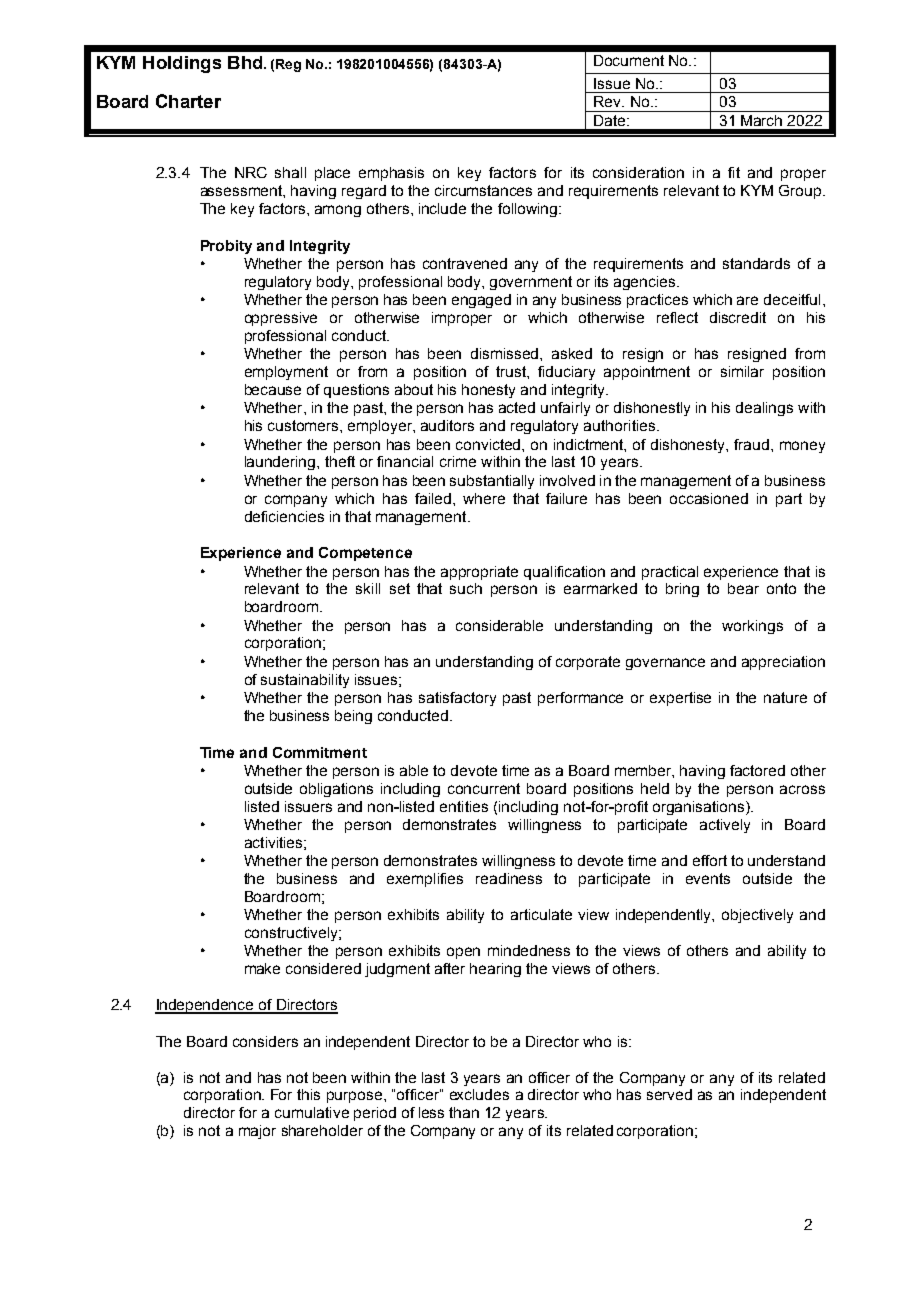 Image resolution: width=924 pixels, height=1308 pixels. Describe the element at coordinates (509, 878) in the page. I see `readiness` at that location.
